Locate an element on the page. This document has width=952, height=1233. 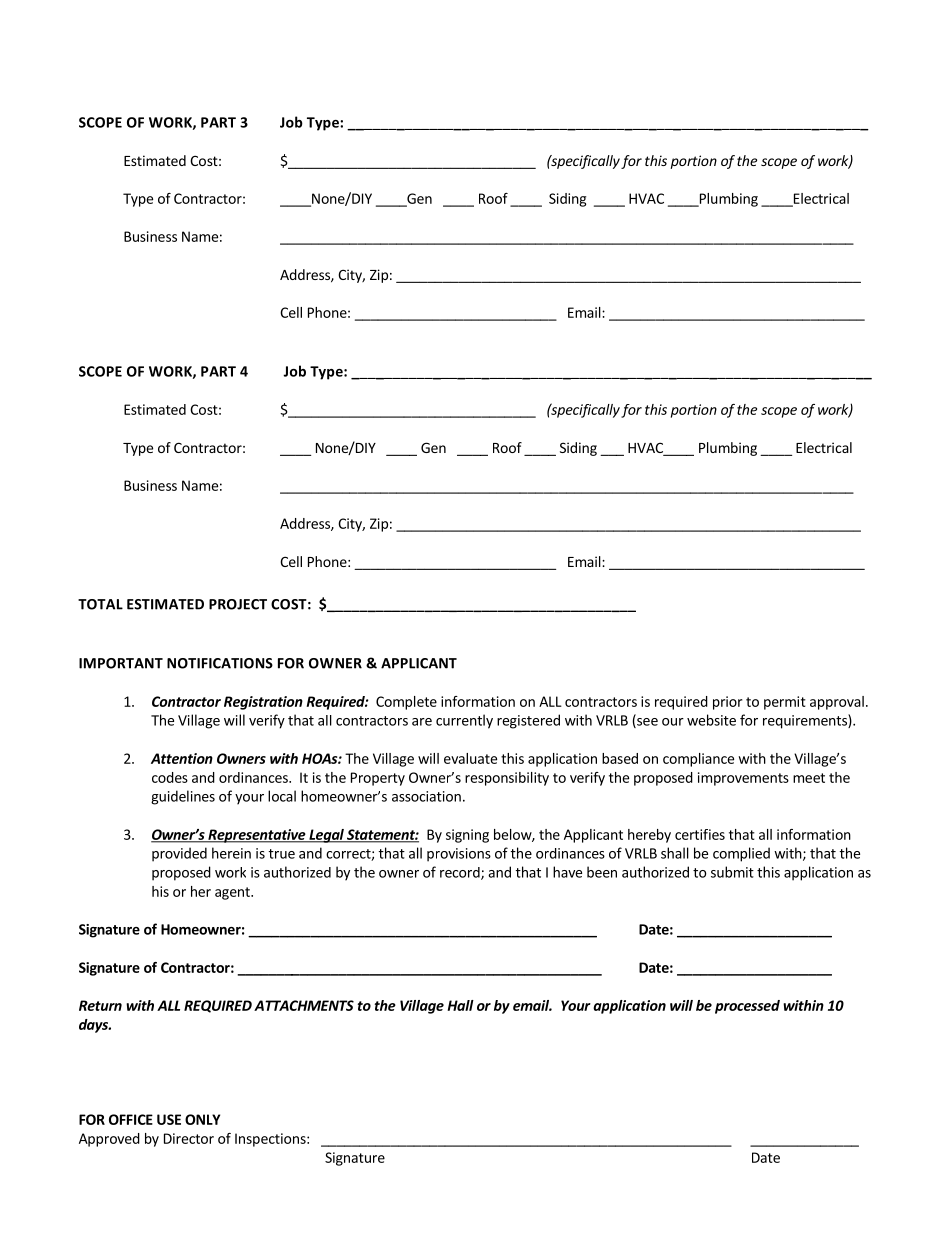
provided is located at coordinates (179, 854).
